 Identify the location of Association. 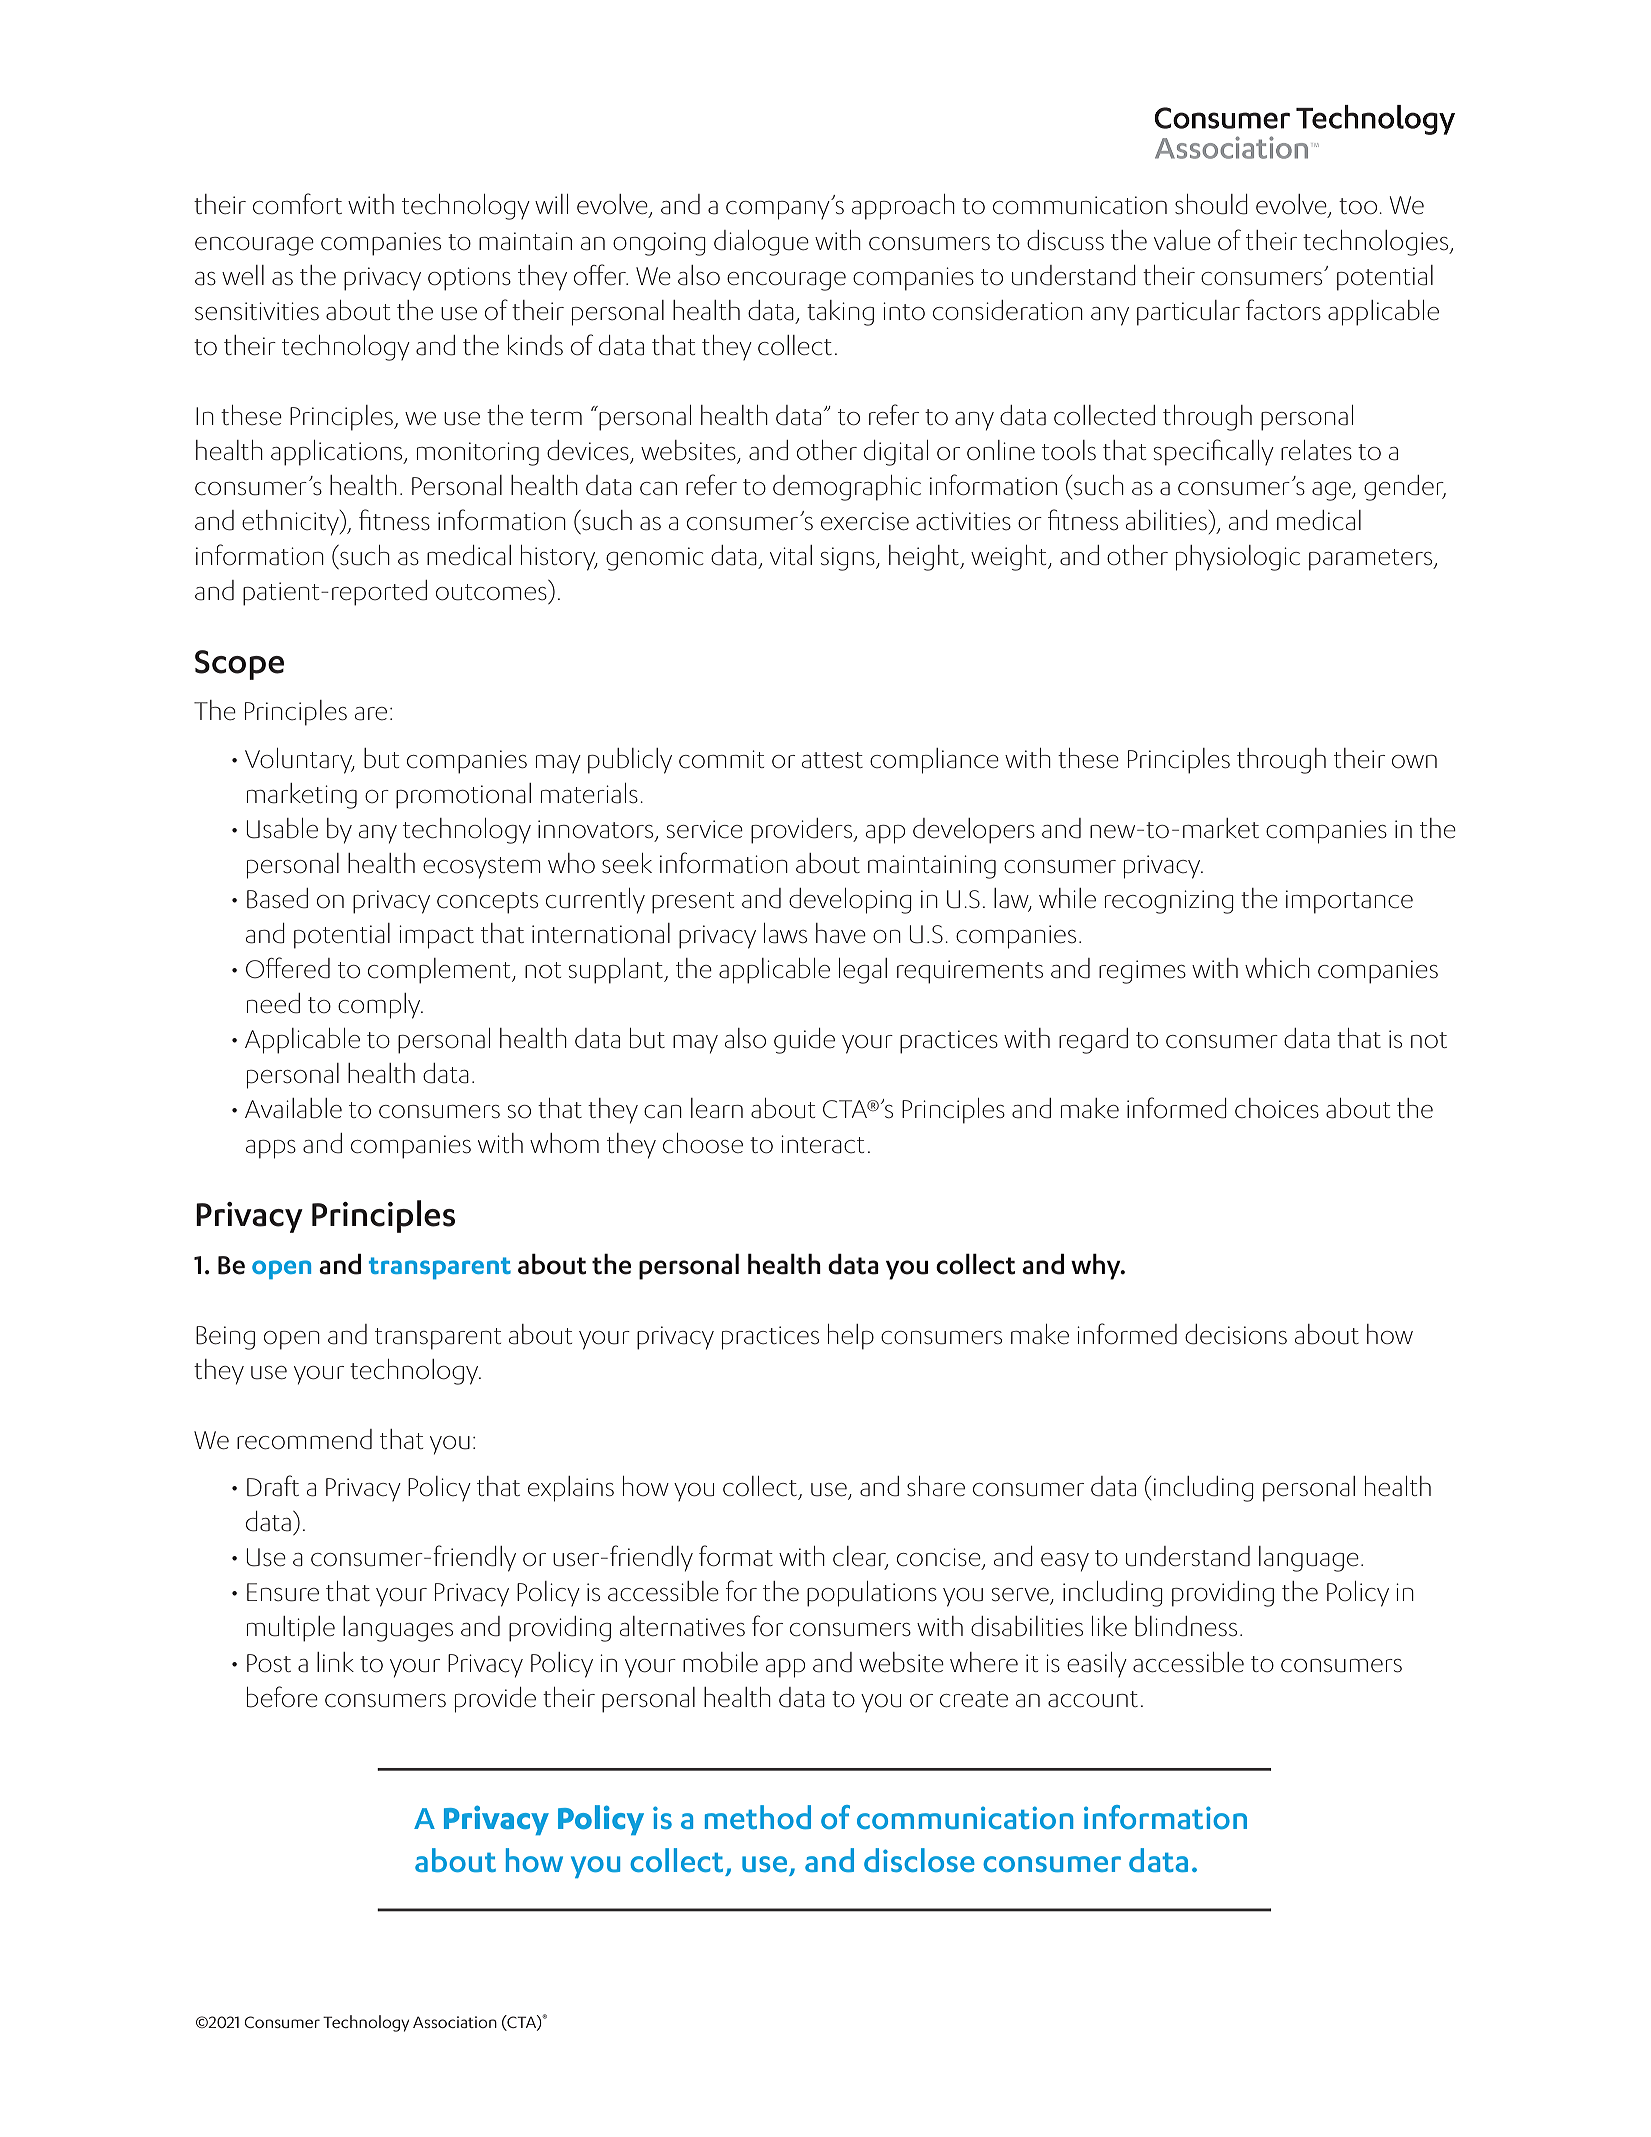
(455, 2022).
